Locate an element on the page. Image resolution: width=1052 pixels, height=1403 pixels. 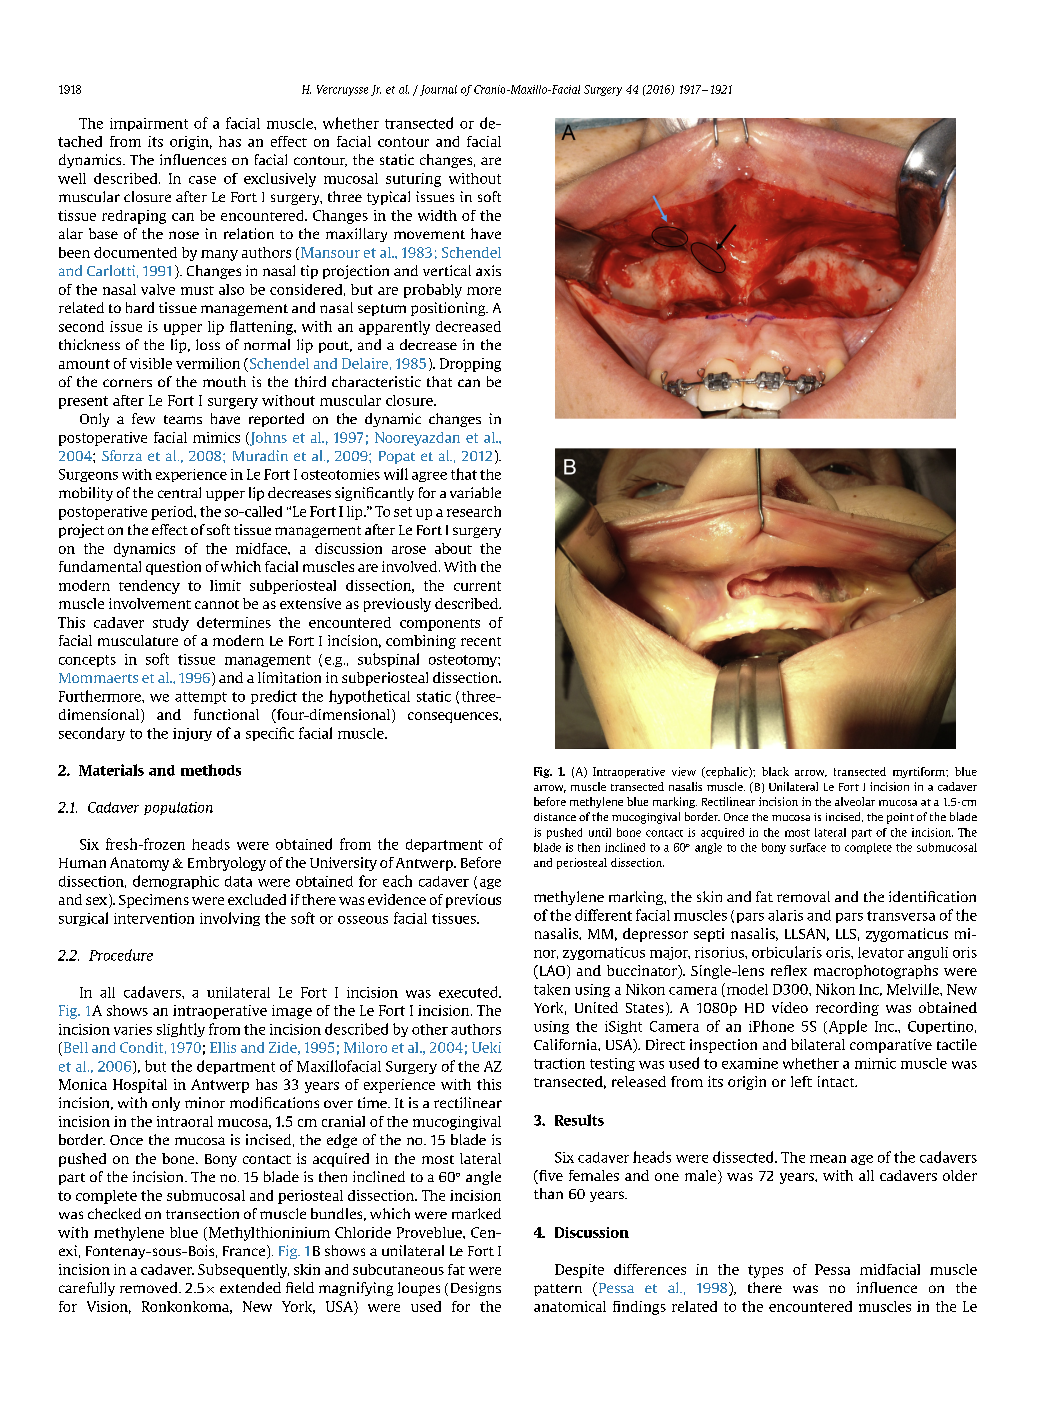
impairment is located at coordinates (149, 124).
